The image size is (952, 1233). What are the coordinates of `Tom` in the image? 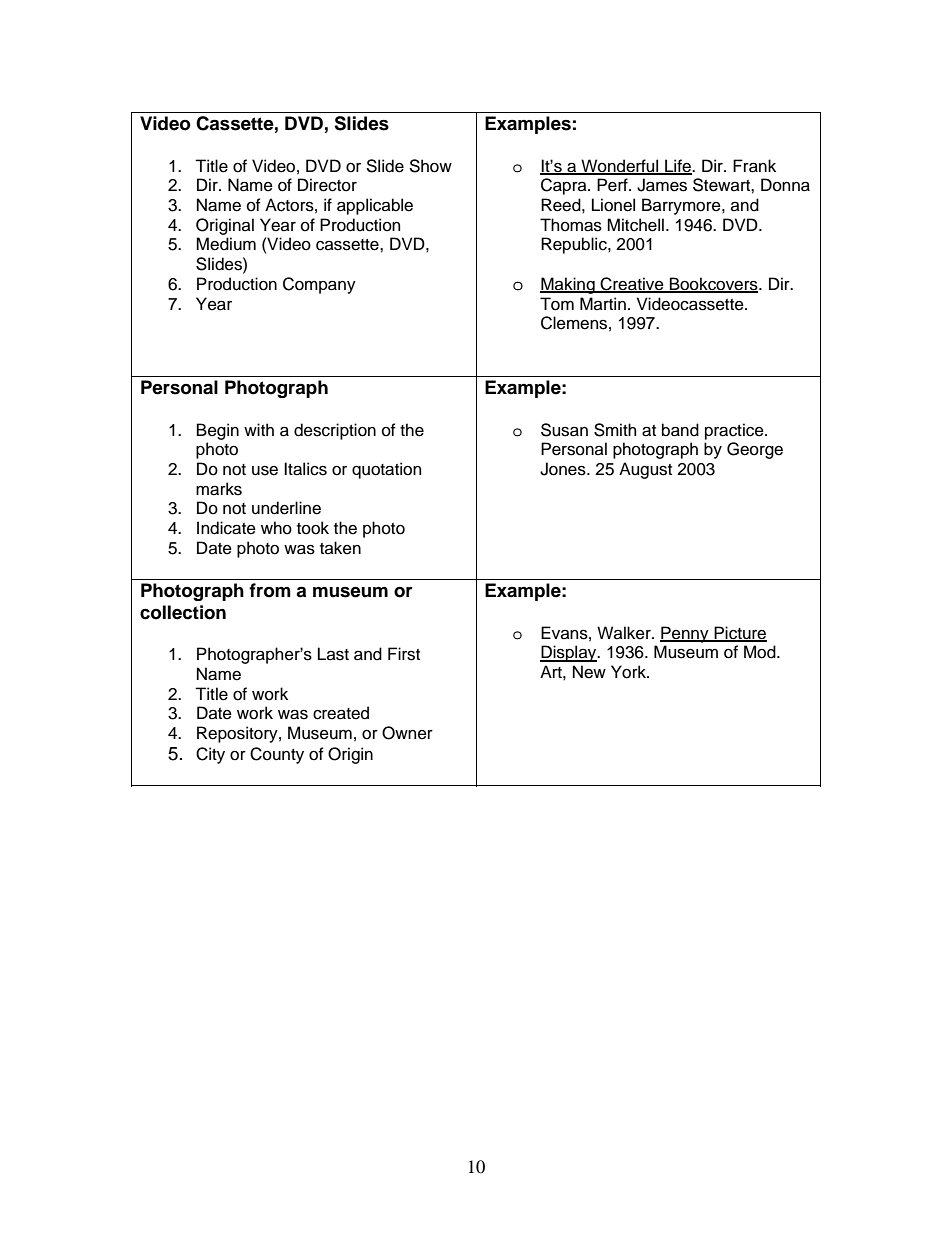 It's located at (557, 304).
